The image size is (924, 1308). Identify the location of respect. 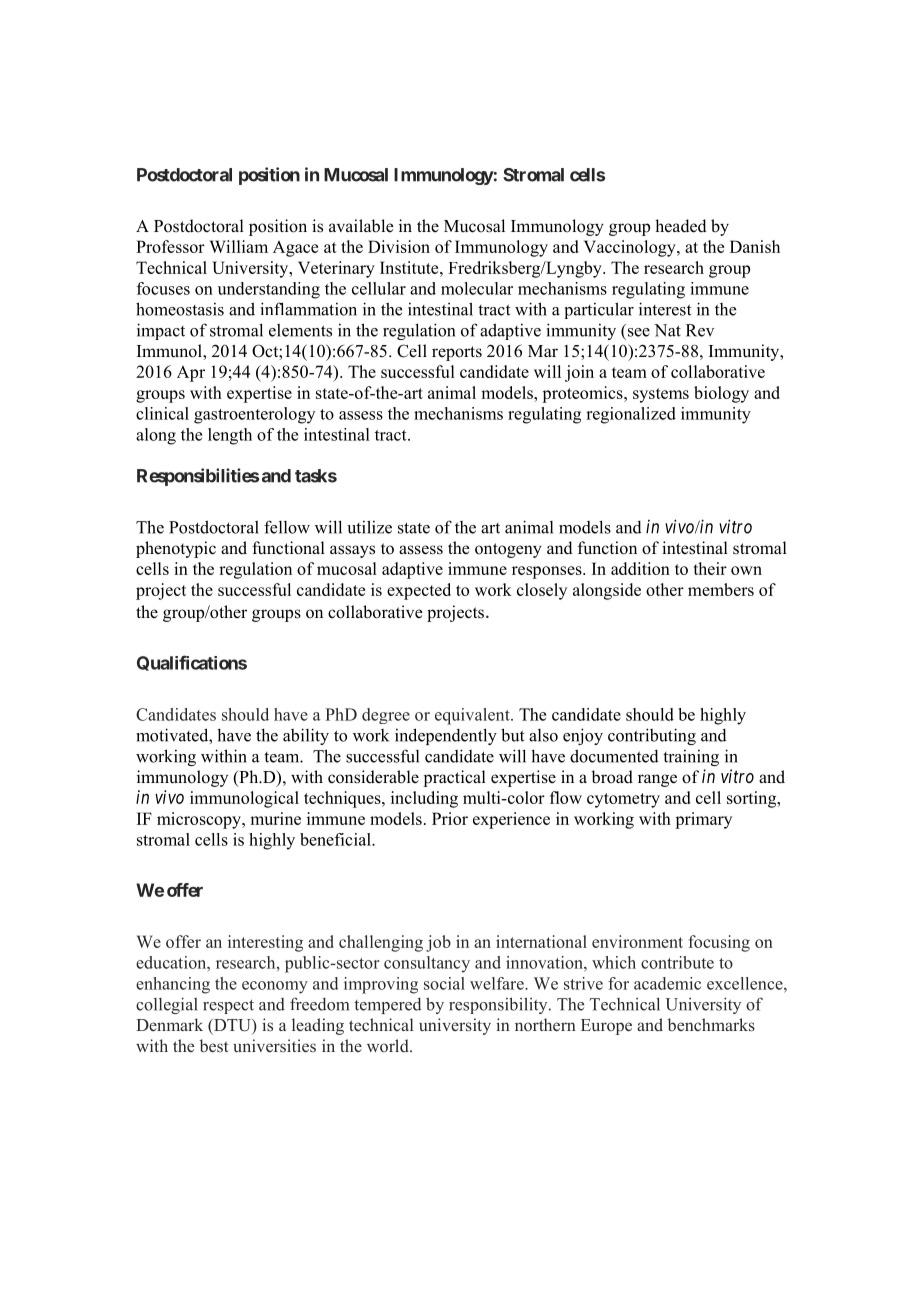
(228, 1007).
